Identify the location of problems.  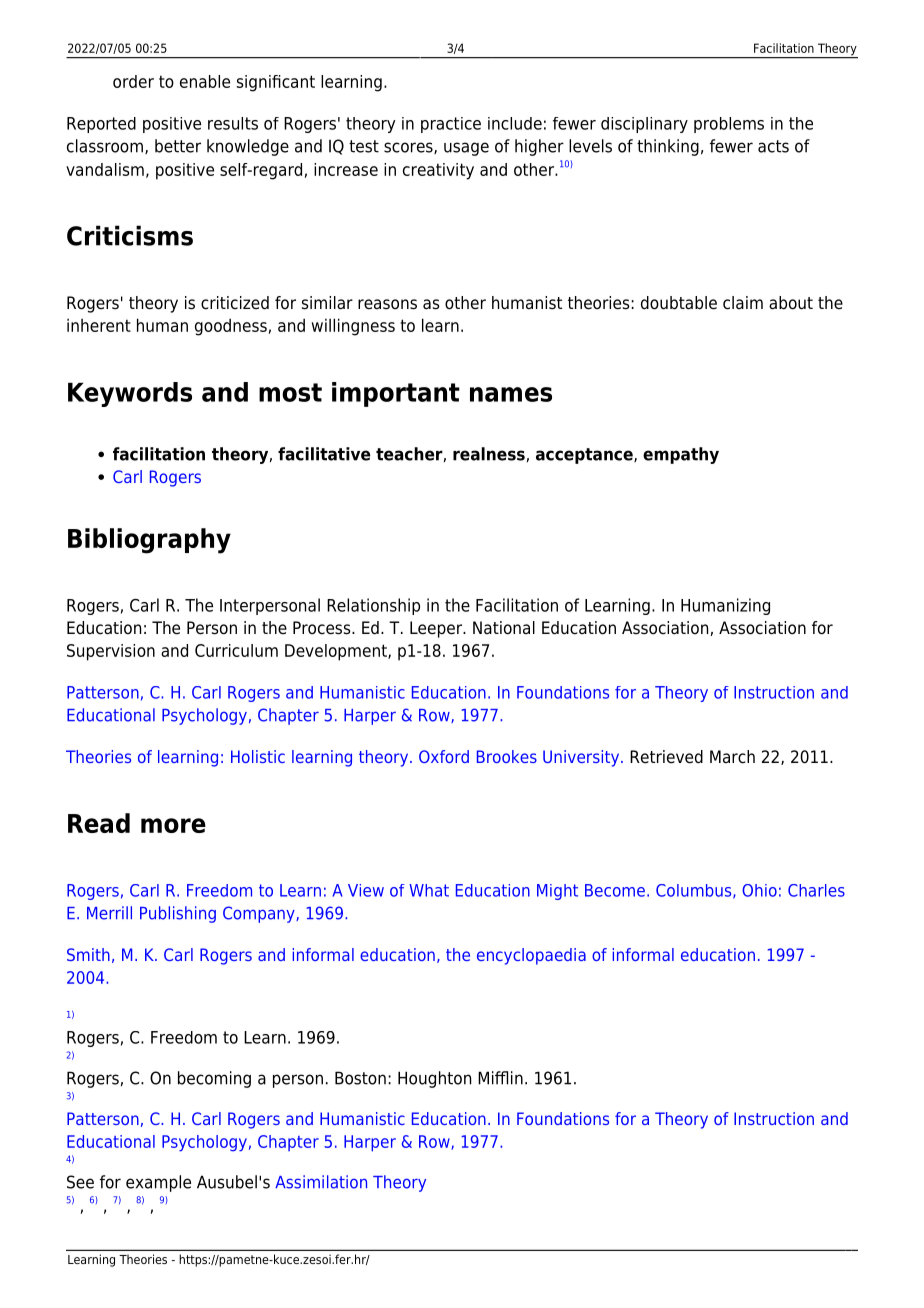
(729, 125).
